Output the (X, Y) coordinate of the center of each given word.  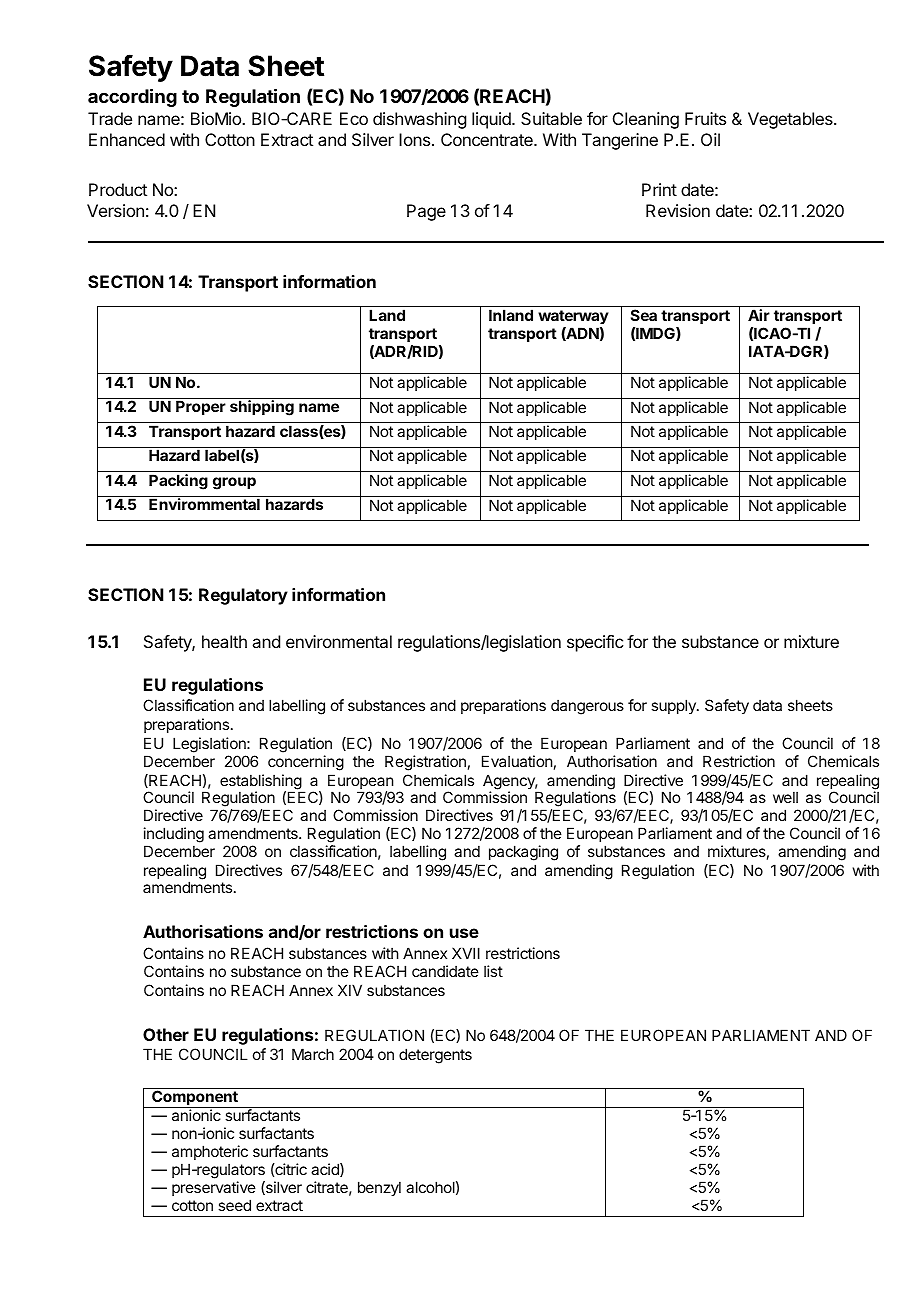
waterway (573, 317)
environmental (339, 641)
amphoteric (210, 1152)
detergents (435, 1056)
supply (674, 706)
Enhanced (127, 139)
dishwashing (419, 120)
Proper (201, 407)
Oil (710, 139)
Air (759, 315)
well (785, 797)
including (174, 836)
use (464, 933)
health (224, 641)
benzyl (379, 1188)
